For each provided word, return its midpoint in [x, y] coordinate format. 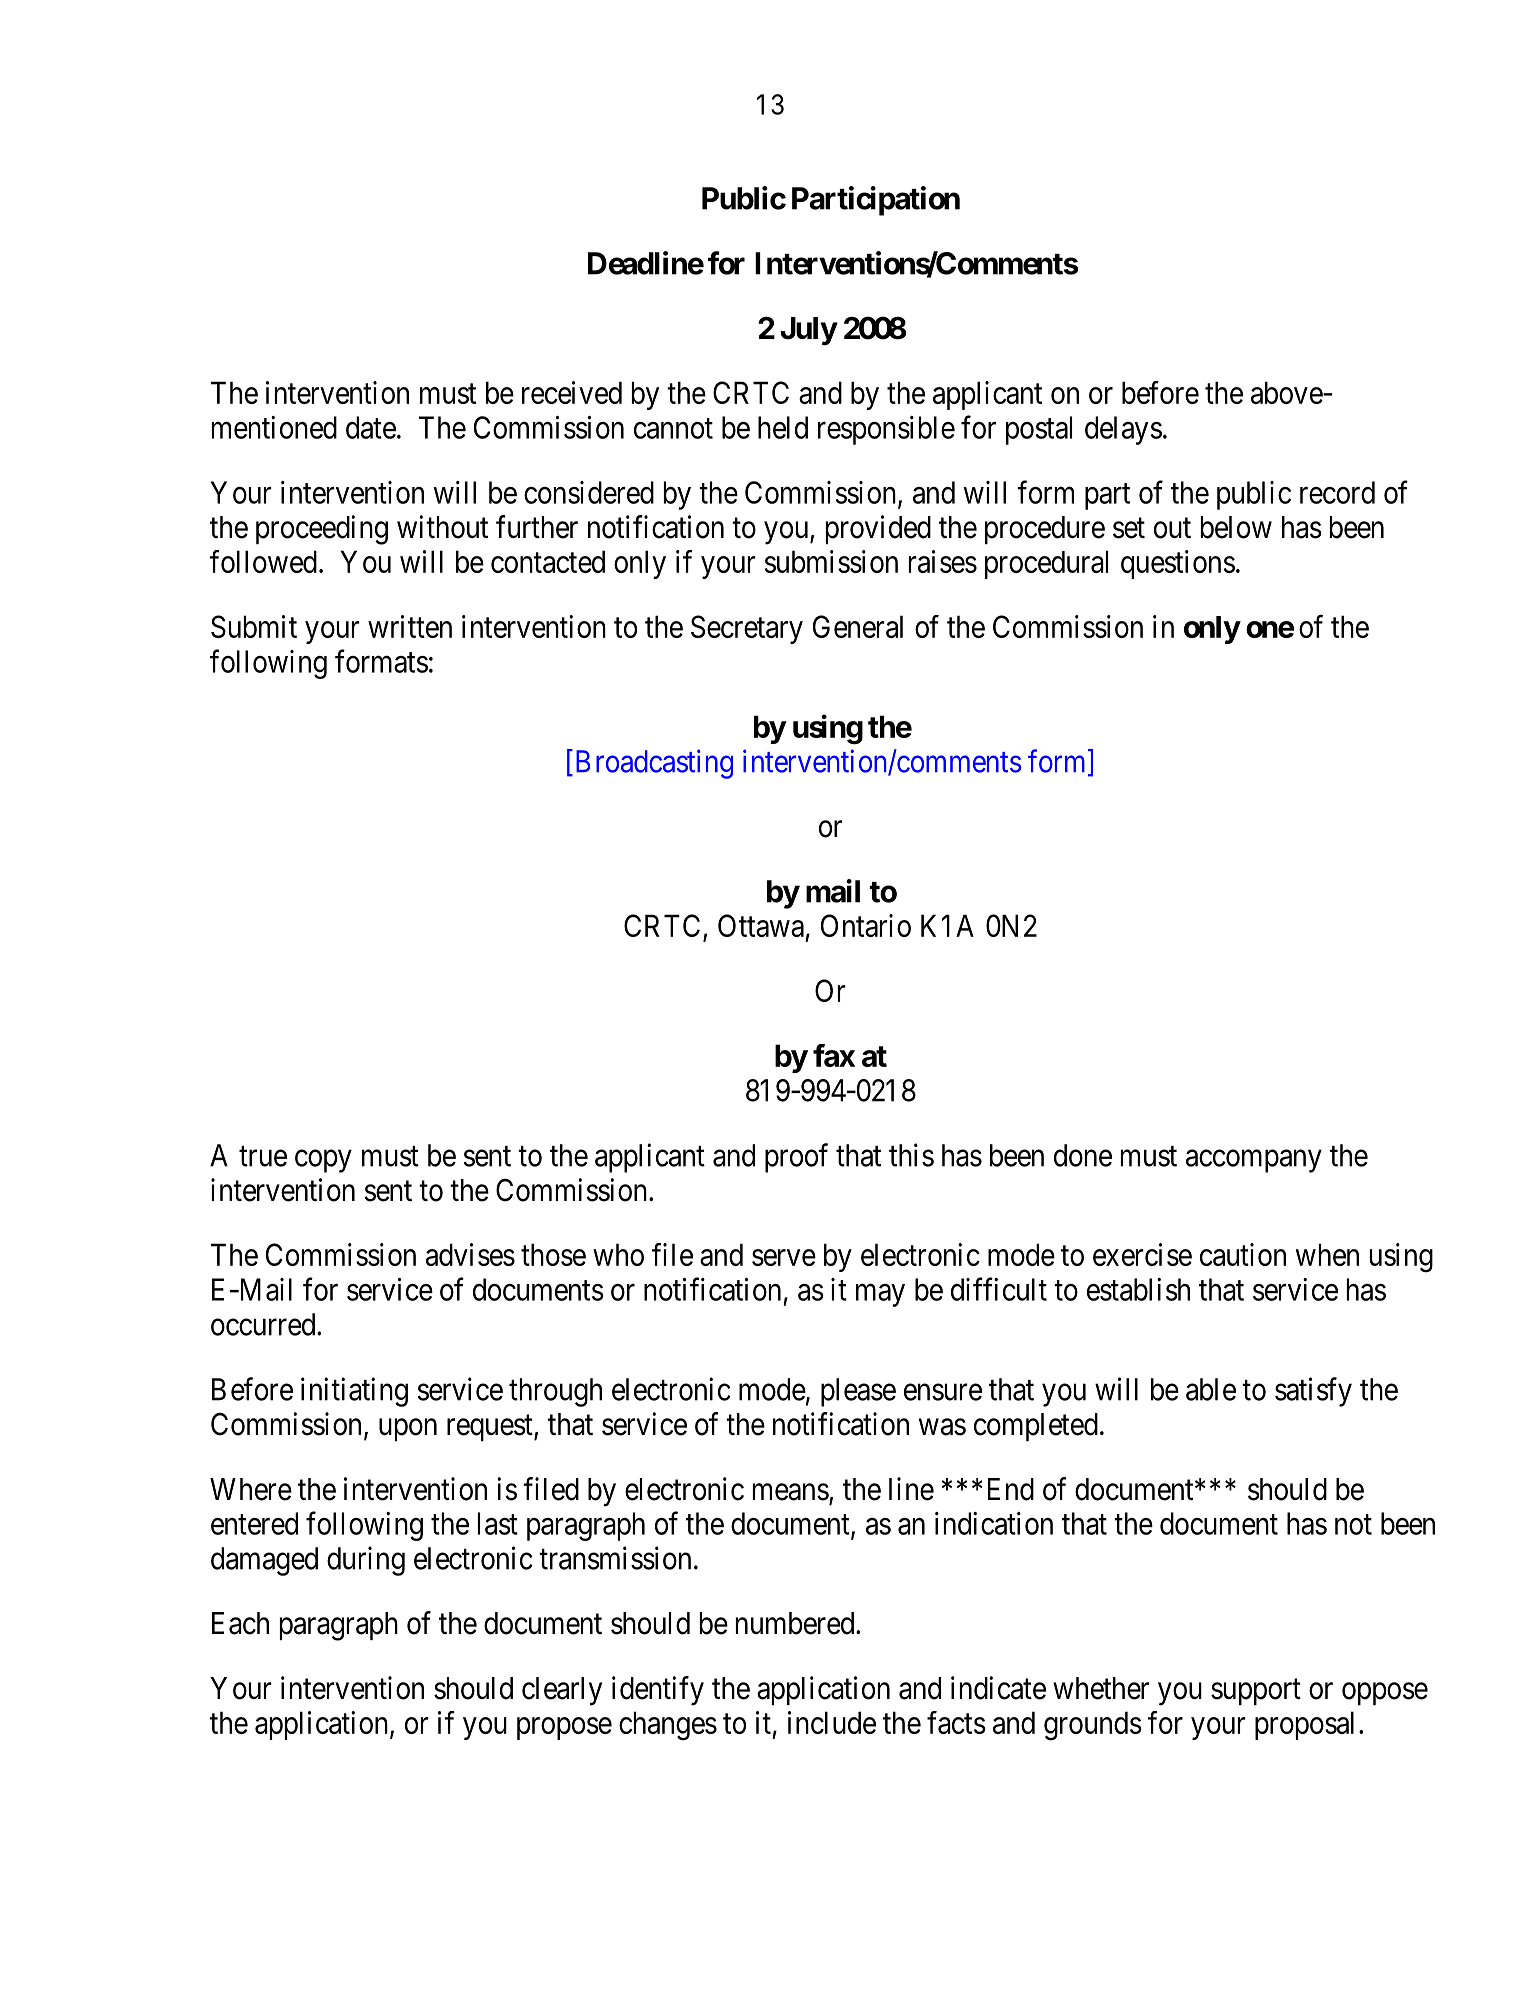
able [1211, 1389]
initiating [354, 1392]
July [808, 331]
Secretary [747, 629]
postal [1039, 430]
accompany [1254, 1161]
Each [240, 1623]
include [832, 1722]
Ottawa [761, 925]
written [410, 626]
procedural [1046, 564]
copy [323, 1161]
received [572, 392]
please [858, 1392]
